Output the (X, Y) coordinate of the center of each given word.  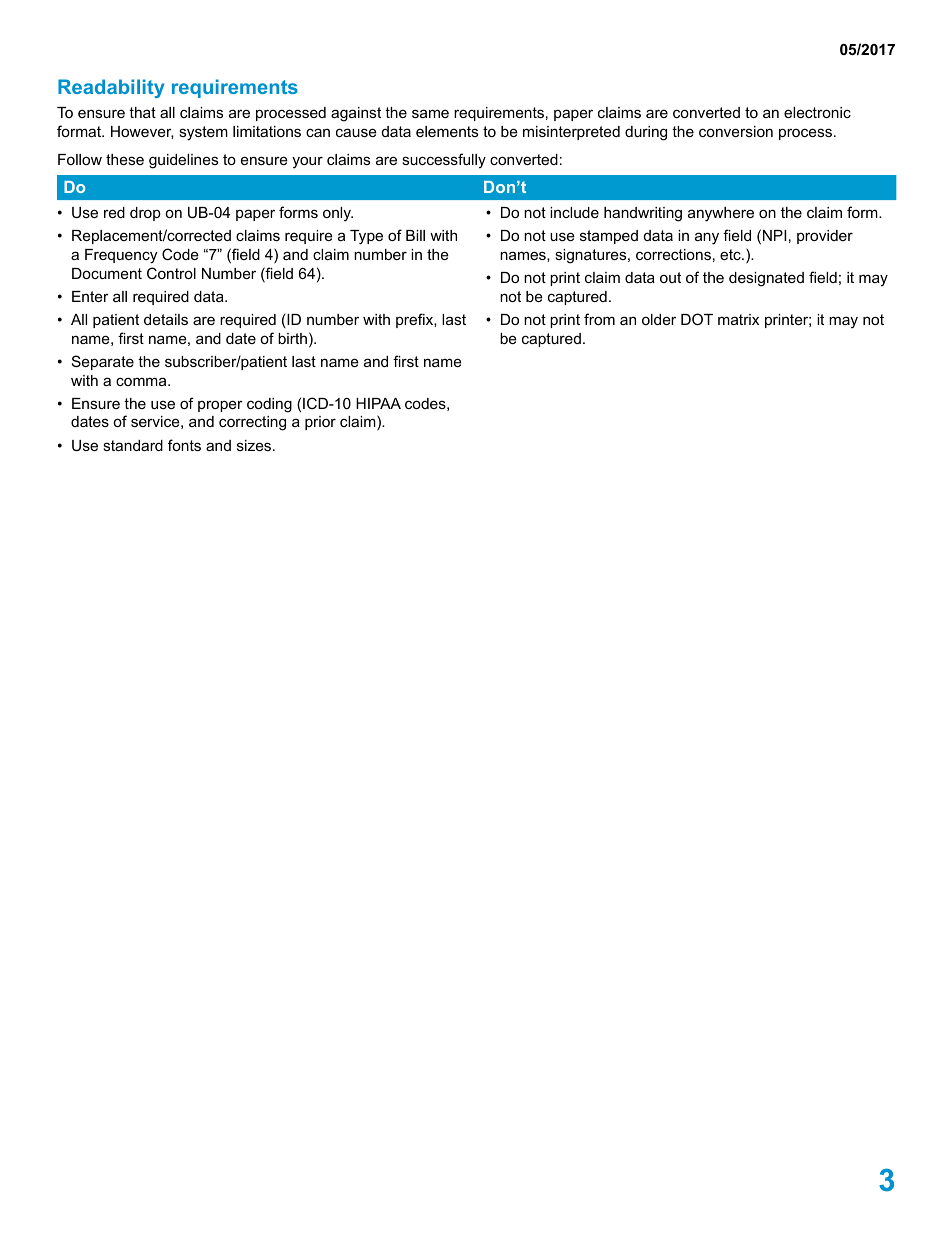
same (430, 113)
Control (171, 273)
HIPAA (378, 403)
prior (320, 423)
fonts (184, 445)
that (142, 112)
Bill (415, 235)
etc (731, 254)
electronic (817, 112)
